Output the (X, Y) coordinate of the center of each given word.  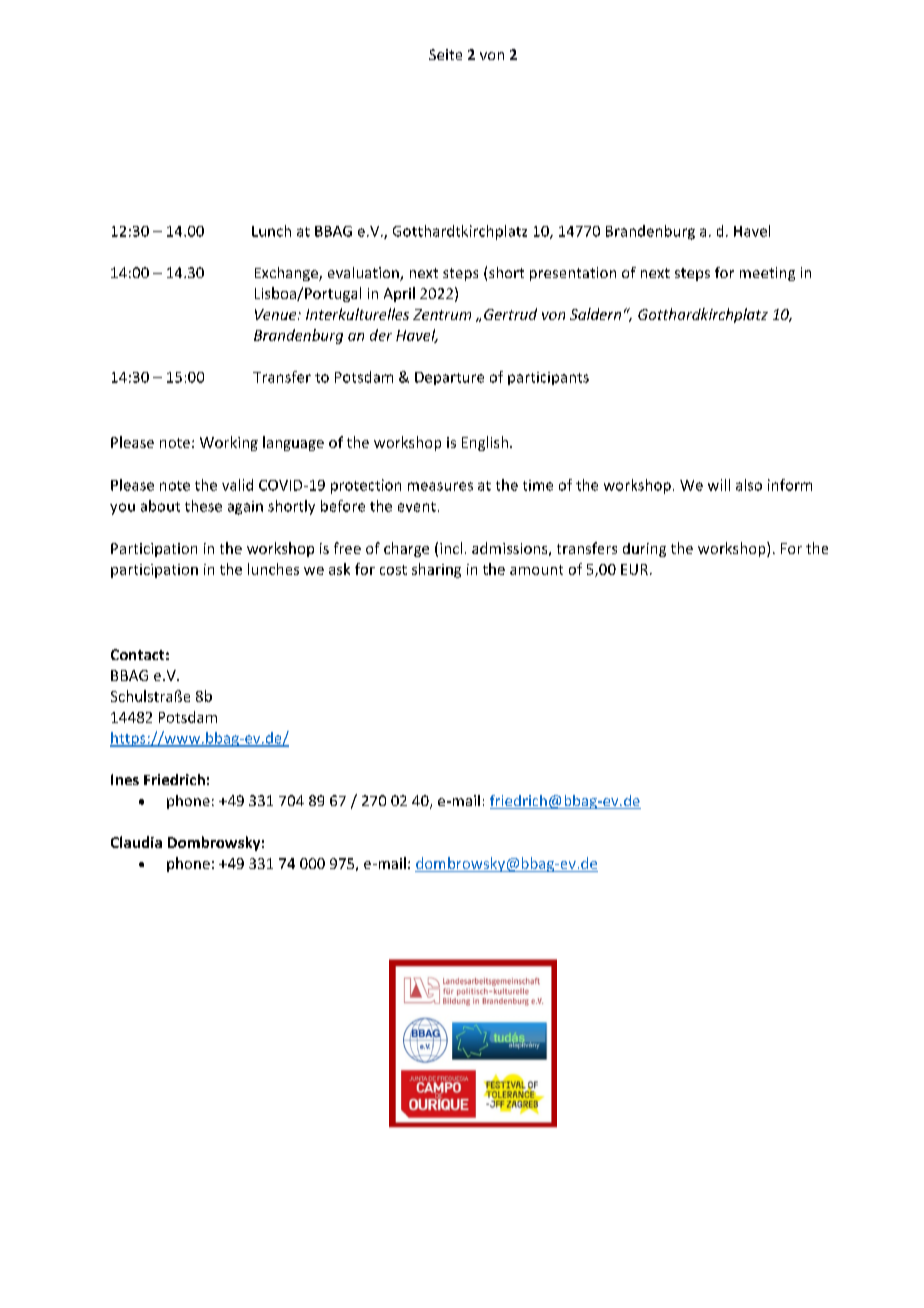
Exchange (287, 274)
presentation (573, 274)
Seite (445, 54)
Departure (449, 378)
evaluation (364, 274)
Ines (125, 779)
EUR (634, 569)
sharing (436, 570)
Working (229, 443)
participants (548, 378)
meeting (767, 274)
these (203, 506)
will (719, 485)
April (399, 294)
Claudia (136, 842)
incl (451, 548)
